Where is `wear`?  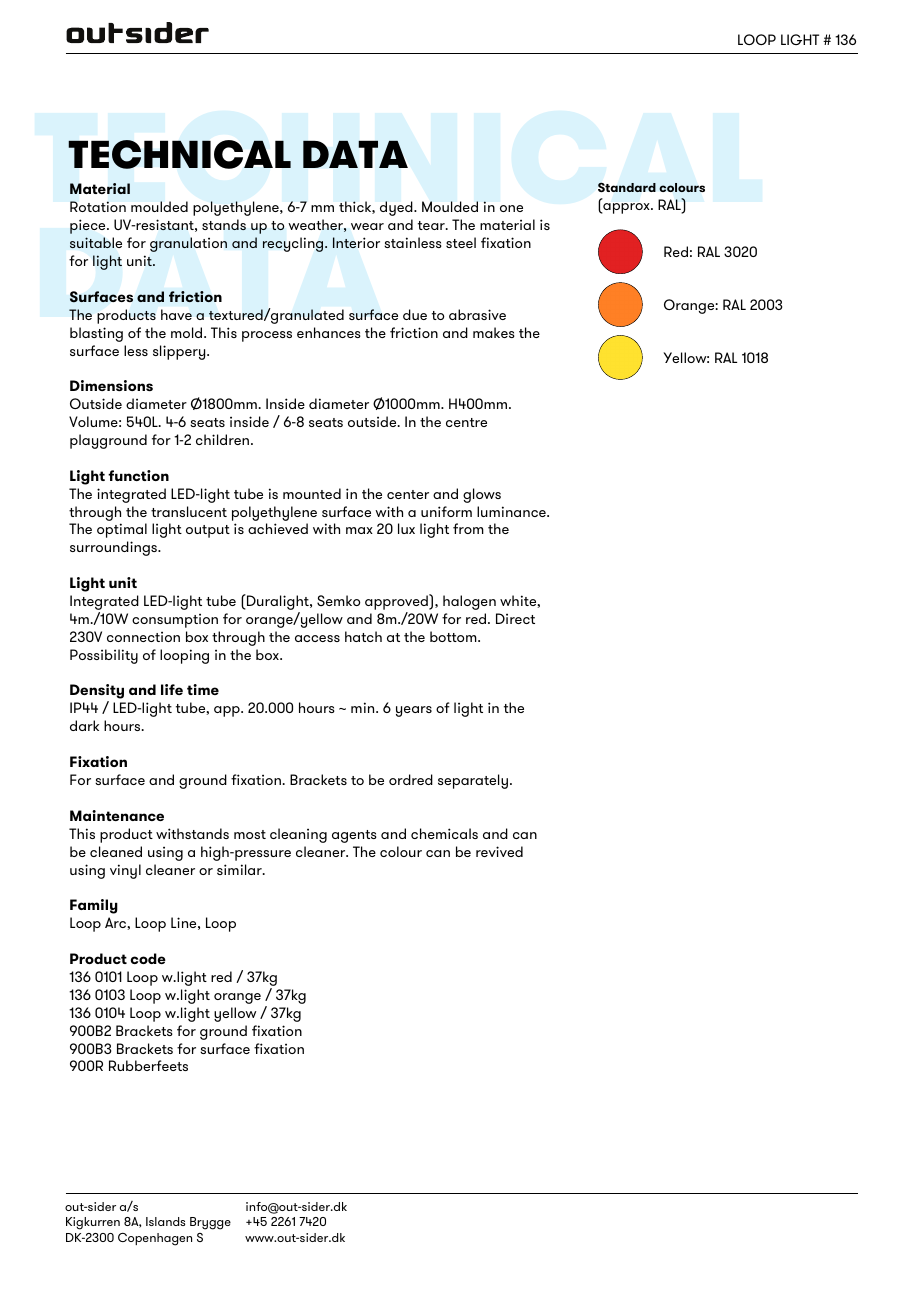 wear is located at coordinates (367, 226).
